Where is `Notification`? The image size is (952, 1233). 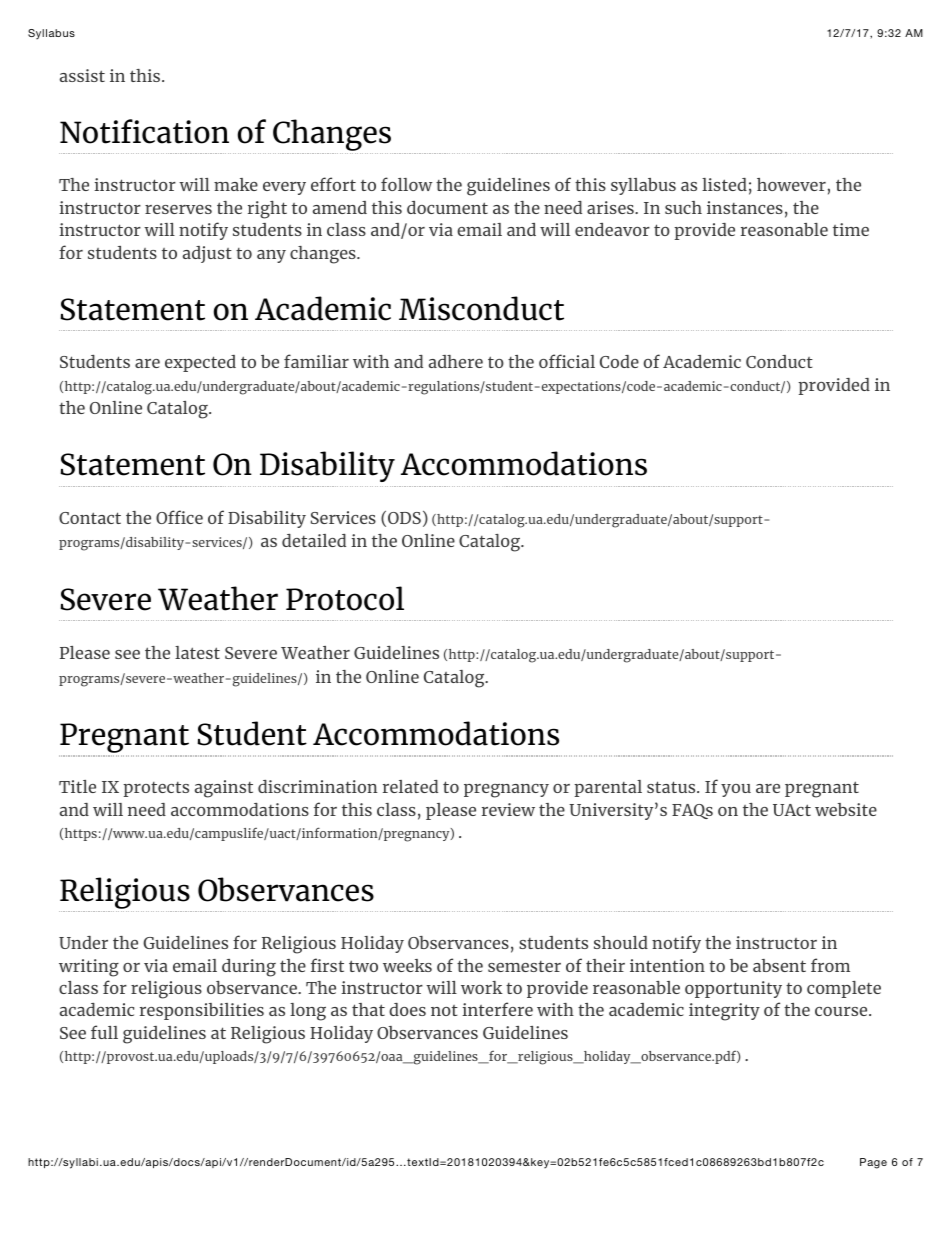
Notification is located at coordinates (144, 131).
